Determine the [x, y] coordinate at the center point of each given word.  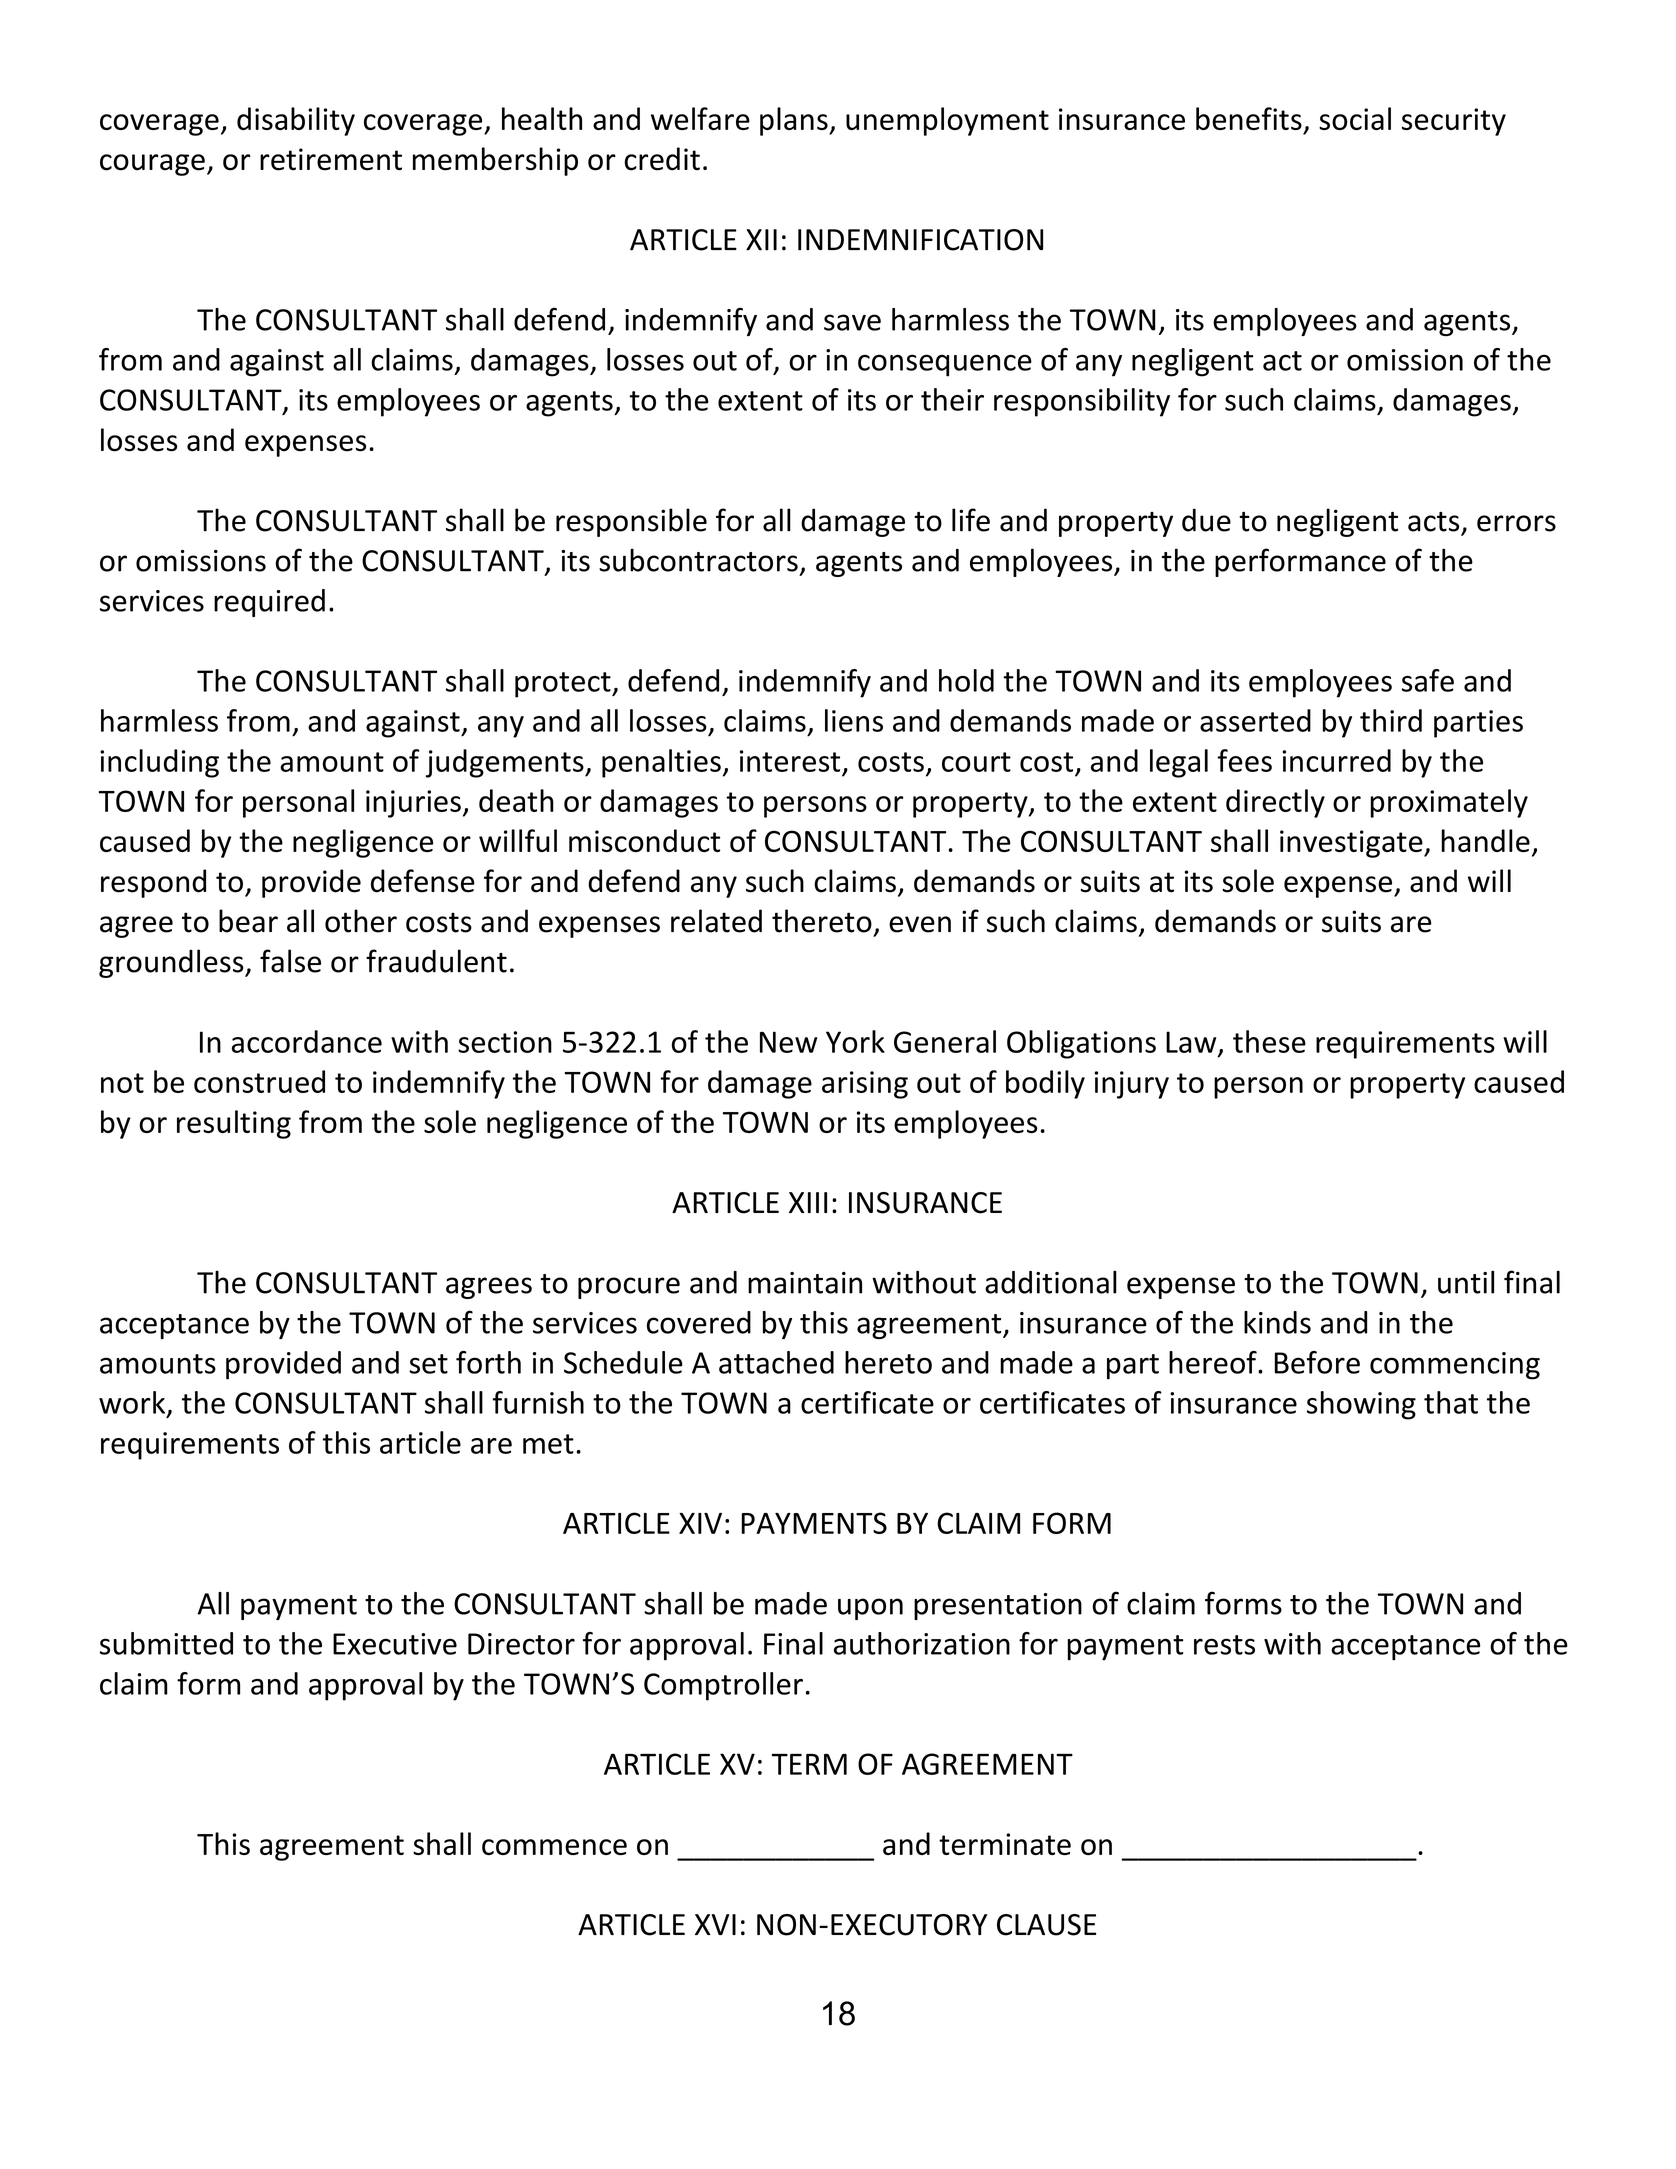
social [1355, 118]
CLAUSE [1046, 1925]
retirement [331, 159]
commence [554, 1847]
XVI [715, 1924]
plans [795, 121]
